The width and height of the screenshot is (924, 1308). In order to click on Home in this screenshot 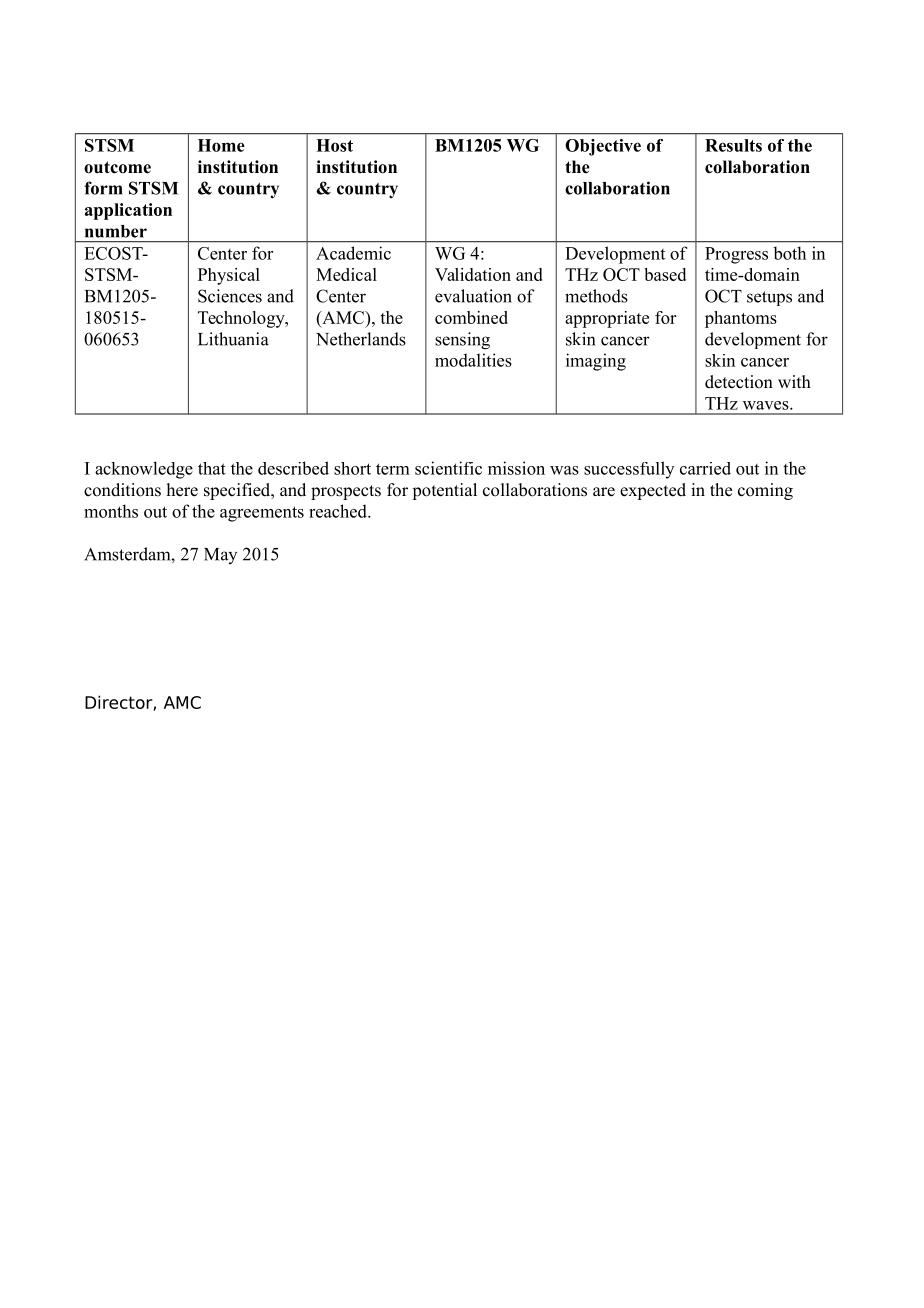, I will do `click(221, 145)`.
